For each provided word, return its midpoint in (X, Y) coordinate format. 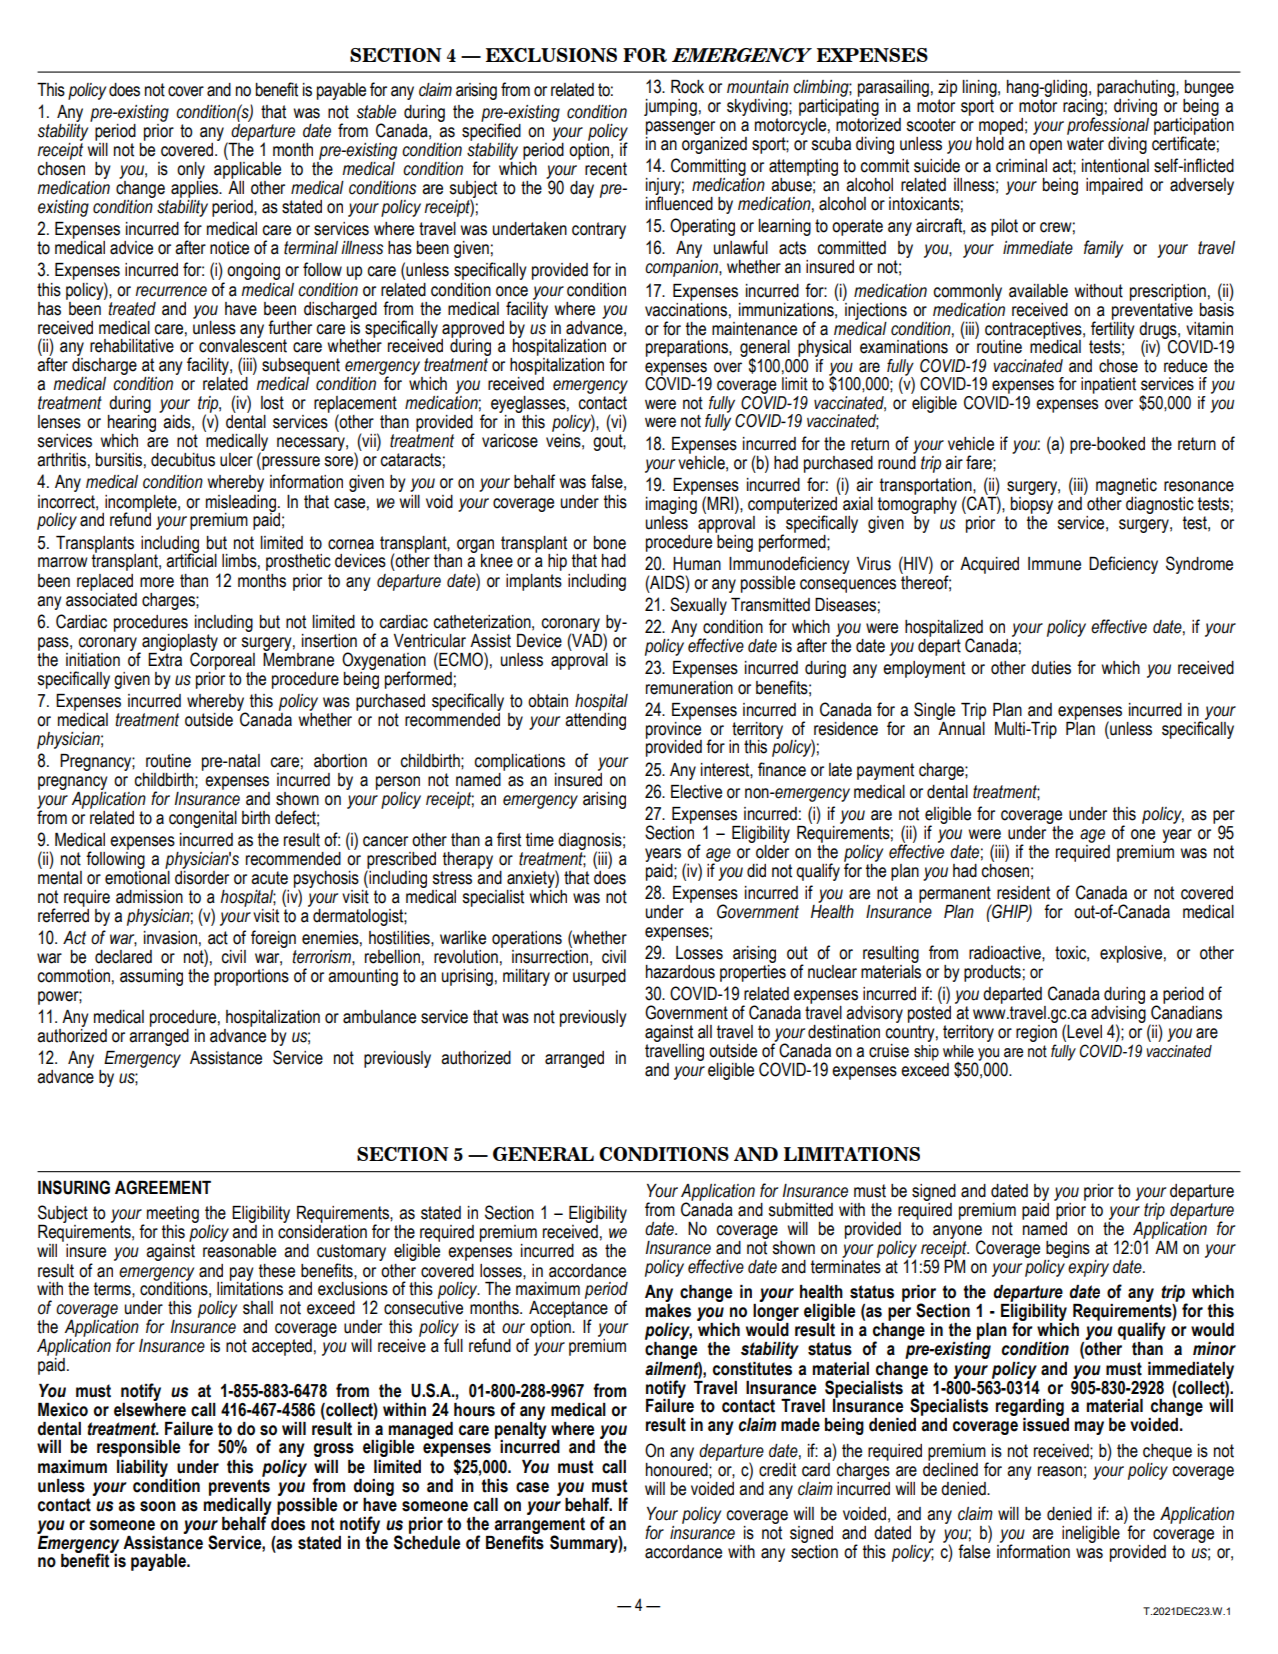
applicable (247, 172)
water (1085, 144)
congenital (203, 819)
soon (158, 1506)
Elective (696, 792)
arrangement (539, 1525)
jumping (670, 107)
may (1089, 1428)
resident (1023, 893)
